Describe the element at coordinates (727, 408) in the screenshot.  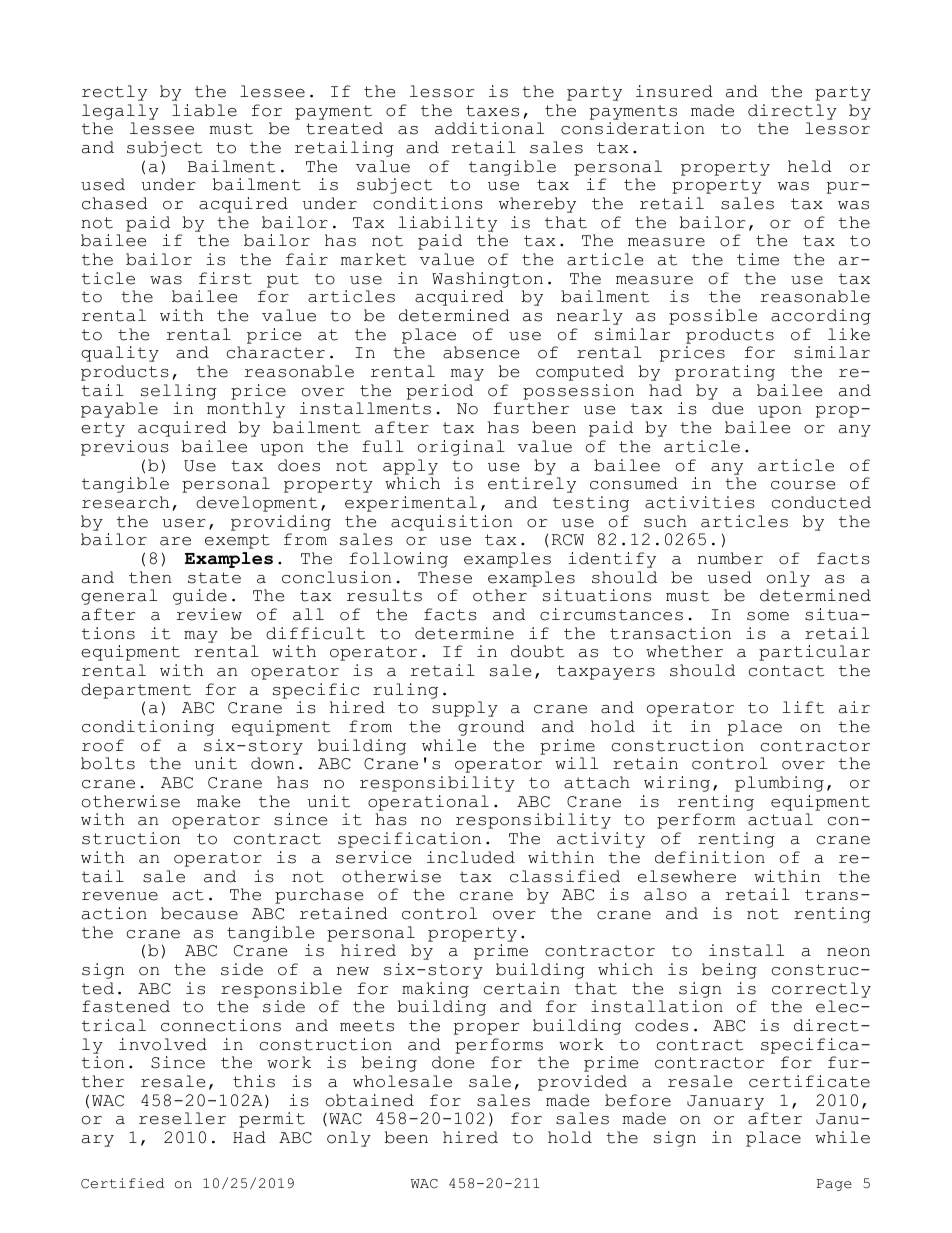
I see `due` at that location.
